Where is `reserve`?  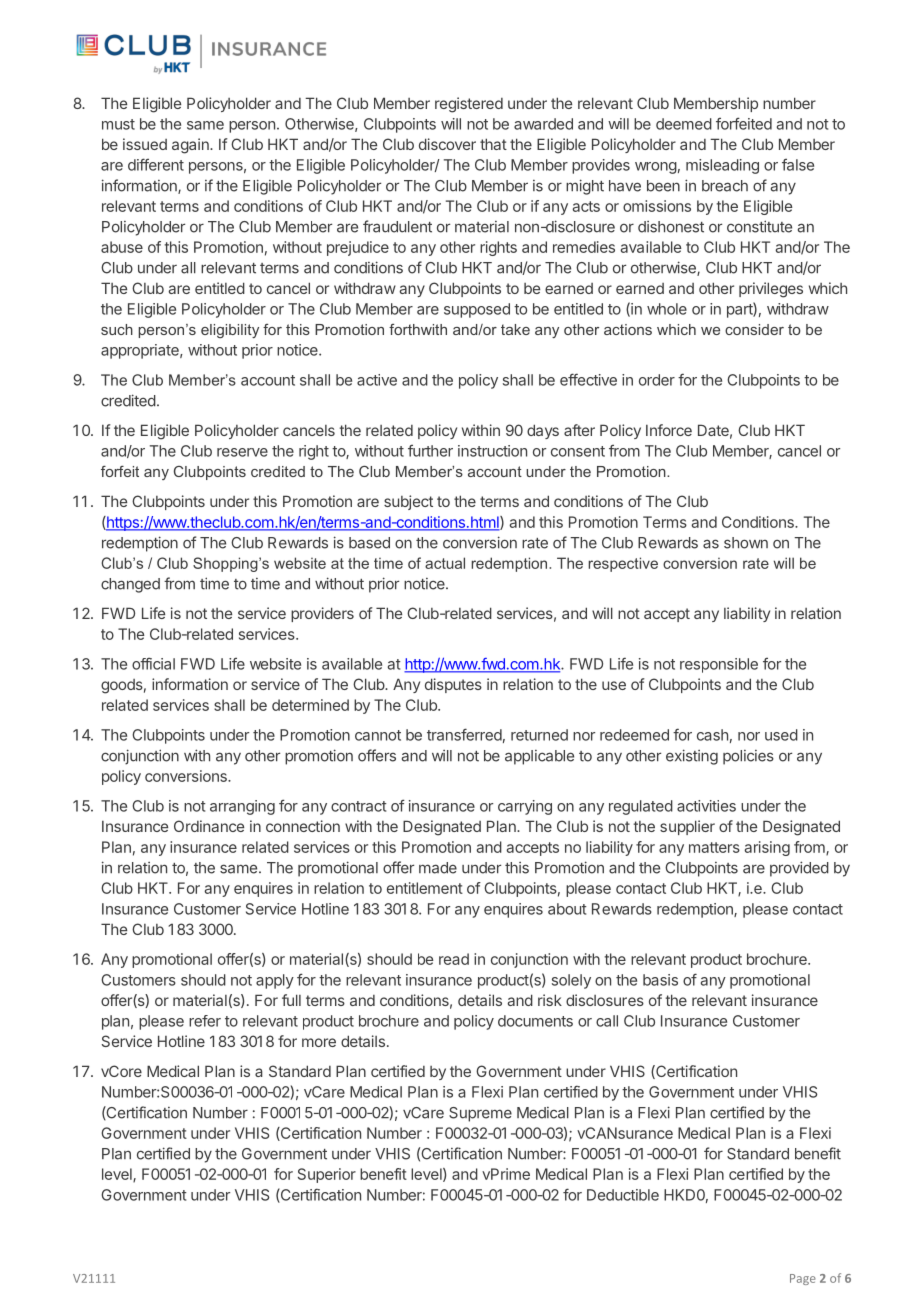
reserve is located at coordinates (242, 452).
